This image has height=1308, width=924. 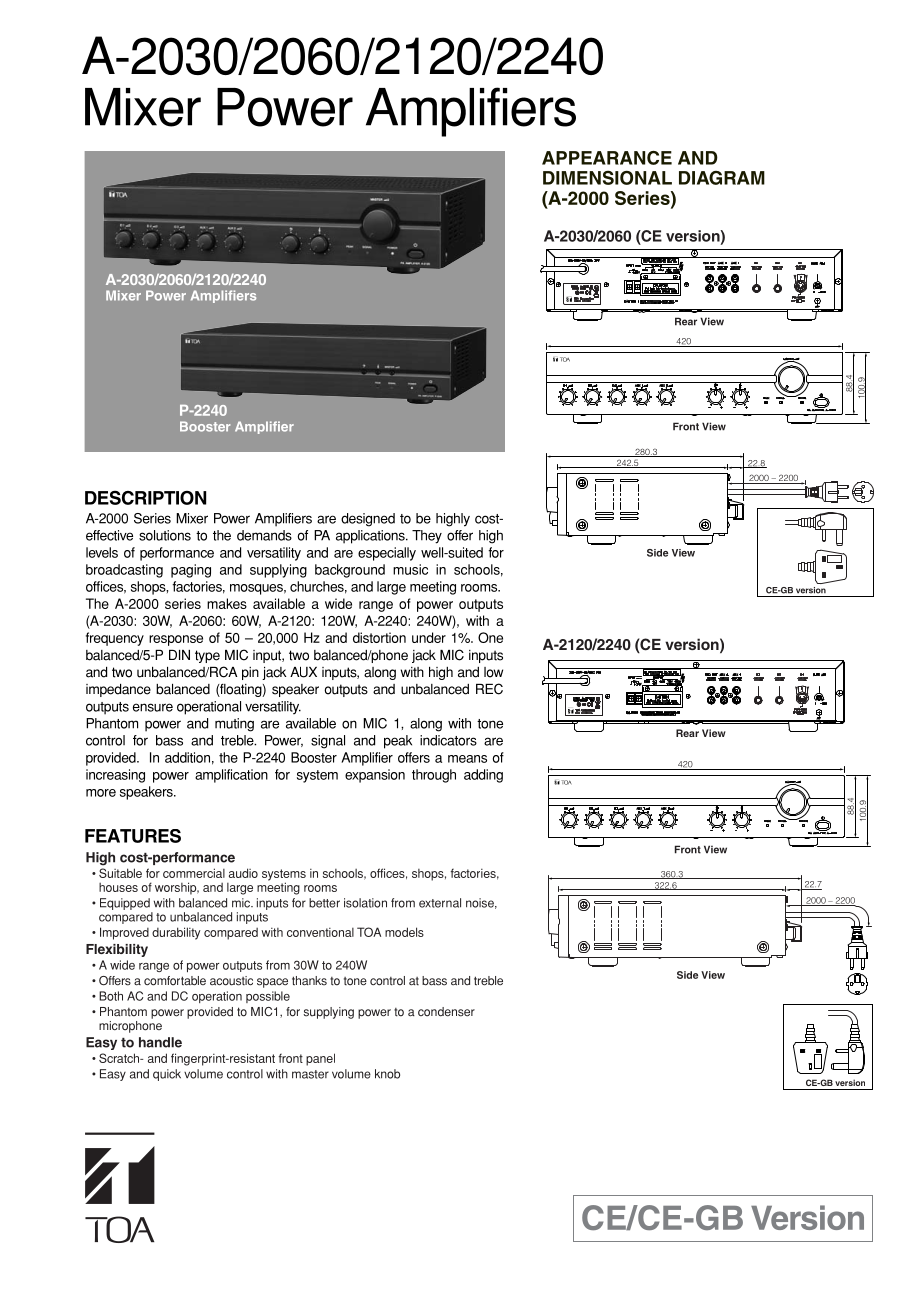 I want to click on knob, so click(x=387, y=1074).
